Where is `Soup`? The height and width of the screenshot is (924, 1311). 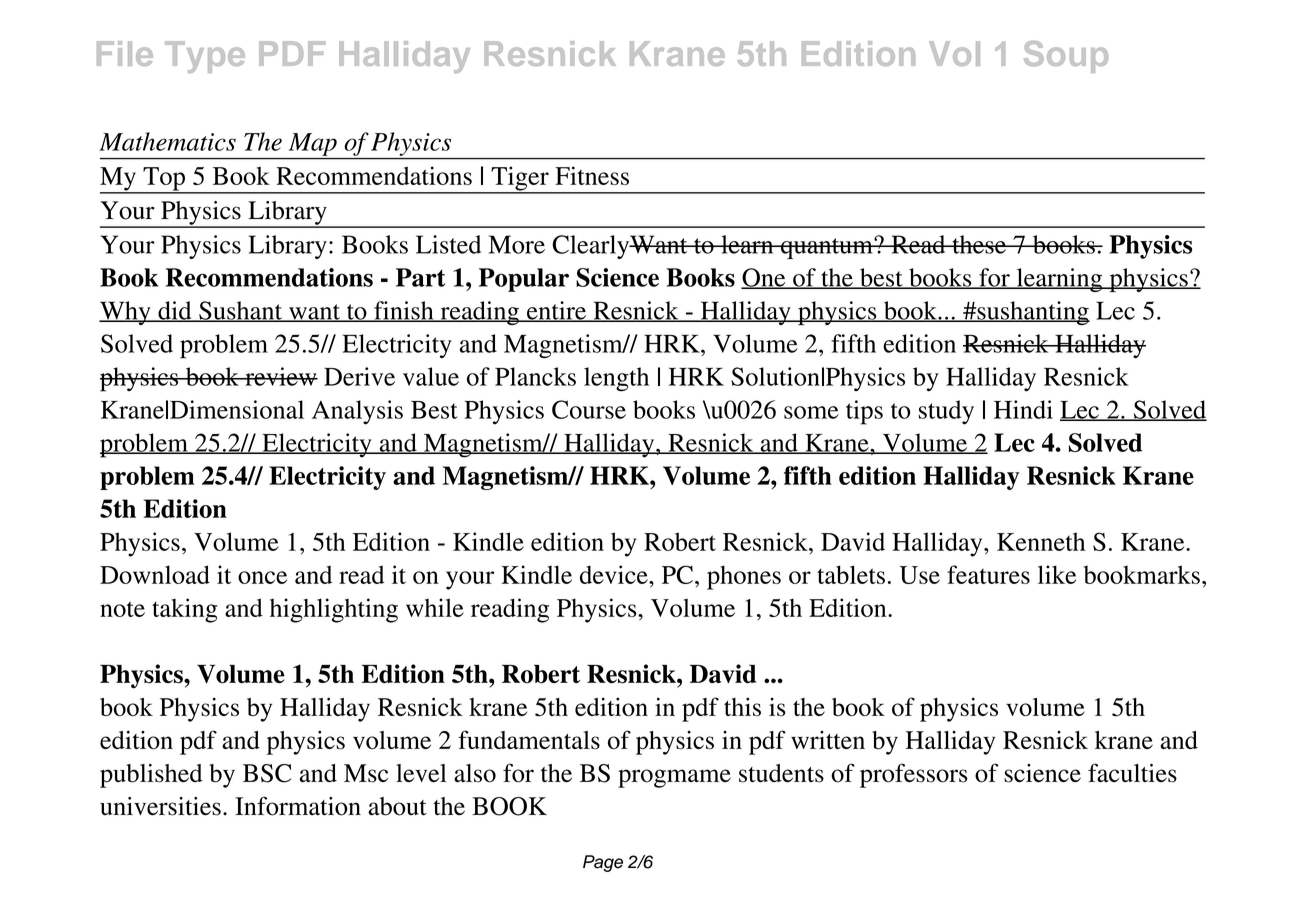 Soup is located at coordinates (1066, 57).
